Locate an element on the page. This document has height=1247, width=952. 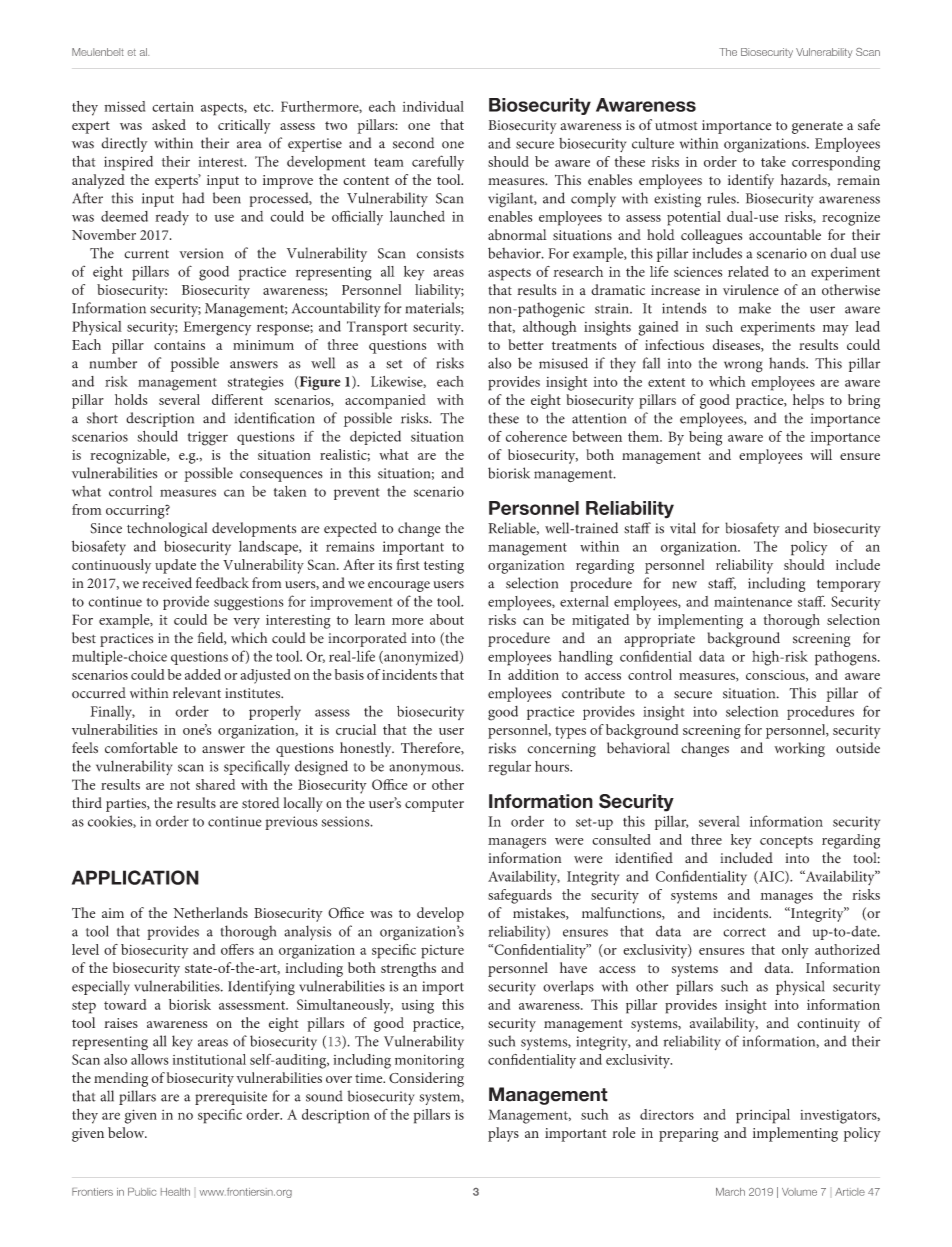
Health is located at coordinates (175, 1192).
